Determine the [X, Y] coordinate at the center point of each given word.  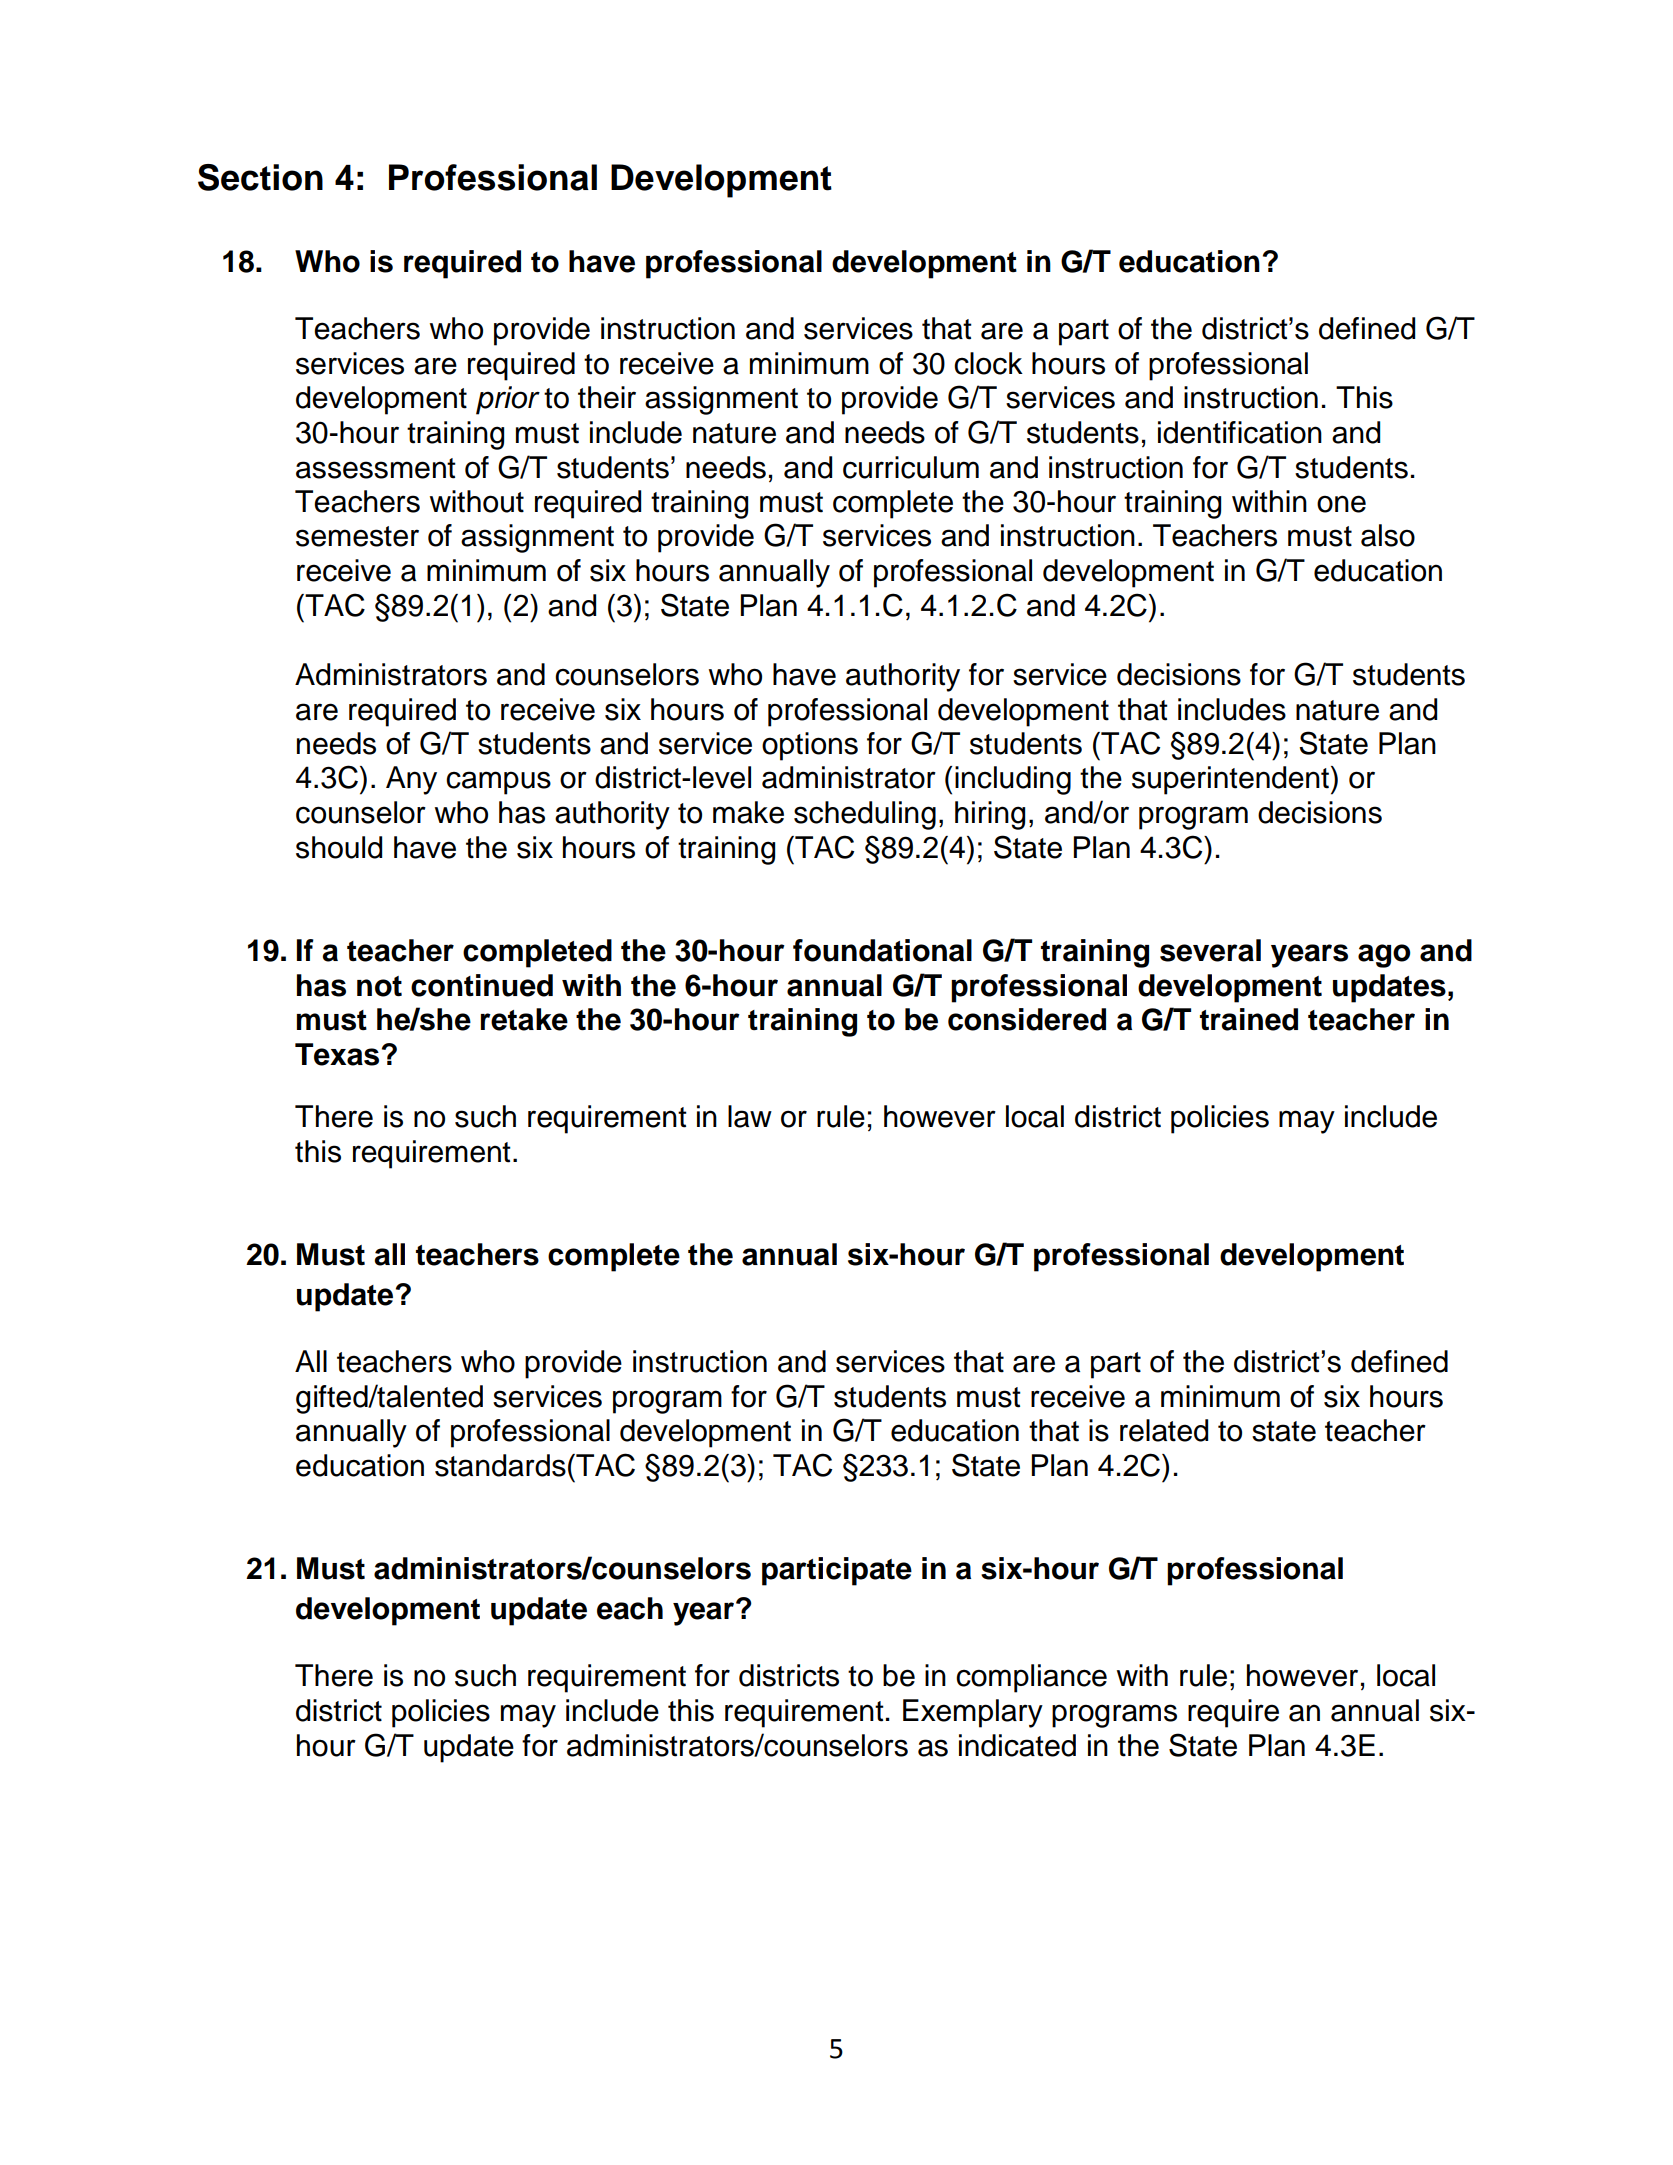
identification [1240, 432]
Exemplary [973, 1713]
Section [260, 177]
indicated [1017, 1745]
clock [988, 363]
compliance [1031, 1678]
